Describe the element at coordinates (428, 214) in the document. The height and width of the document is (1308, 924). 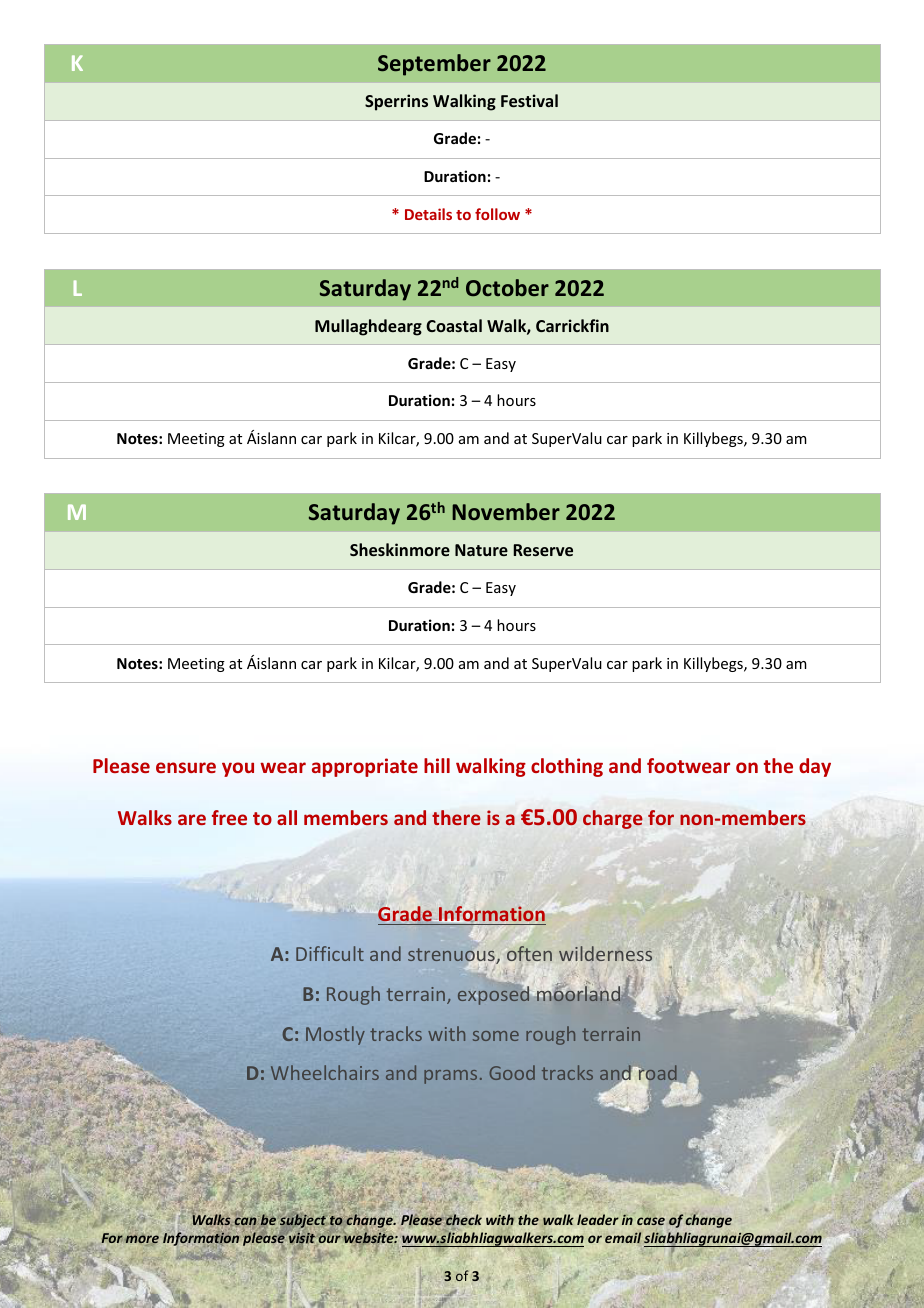
I see `Details` at that location.
